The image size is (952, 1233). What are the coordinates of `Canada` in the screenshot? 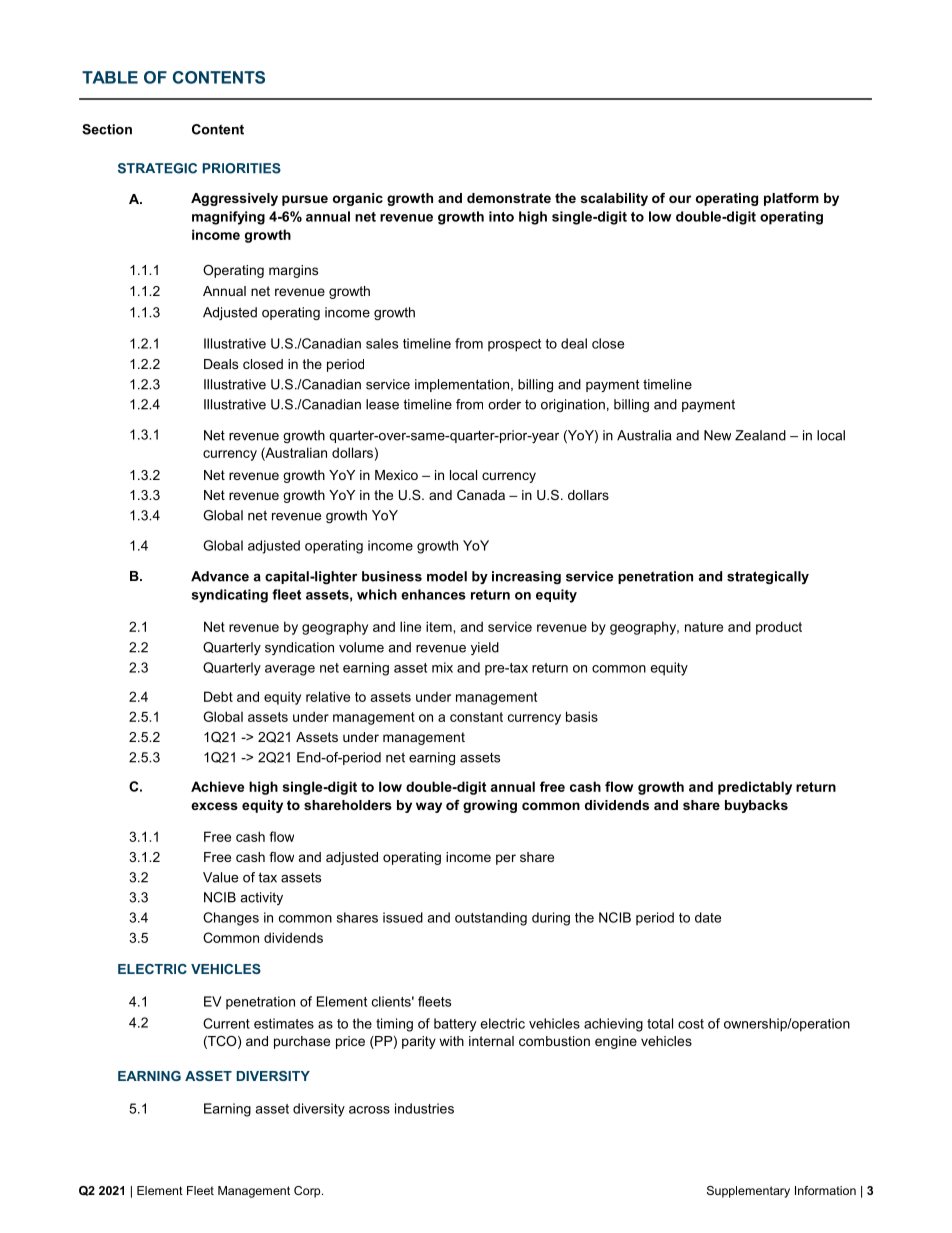 It's located at (481, 495).
